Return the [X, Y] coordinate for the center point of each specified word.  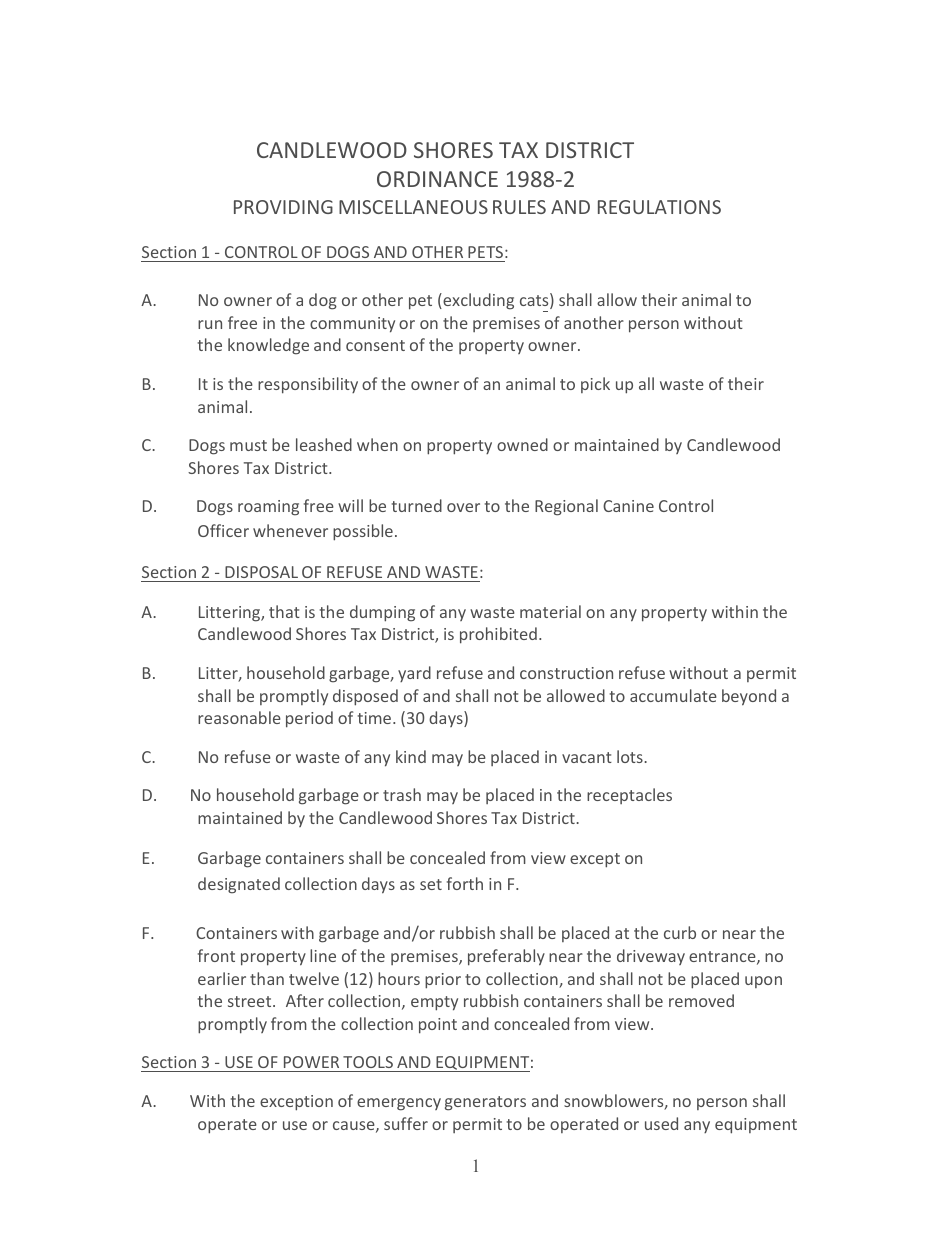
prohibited [498, 635]
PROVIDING [283, 207]
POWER [311, 1064]
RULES [519, 207]
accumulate [673, 695]
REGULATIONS [659, 207]
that [284, 611]
